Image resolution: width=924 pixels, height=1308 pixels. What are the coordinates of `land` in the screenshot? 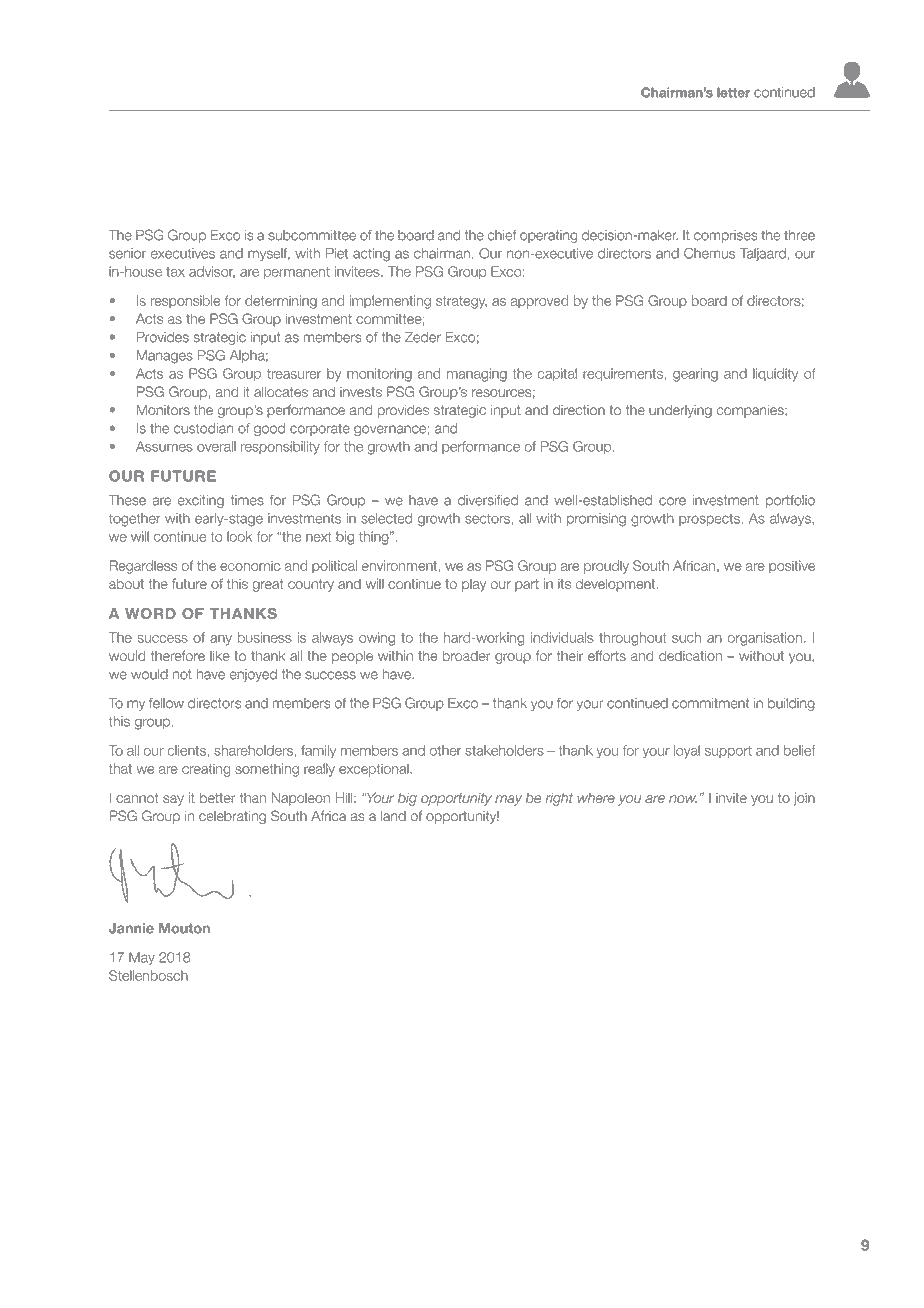 It's located at (393, 816).
